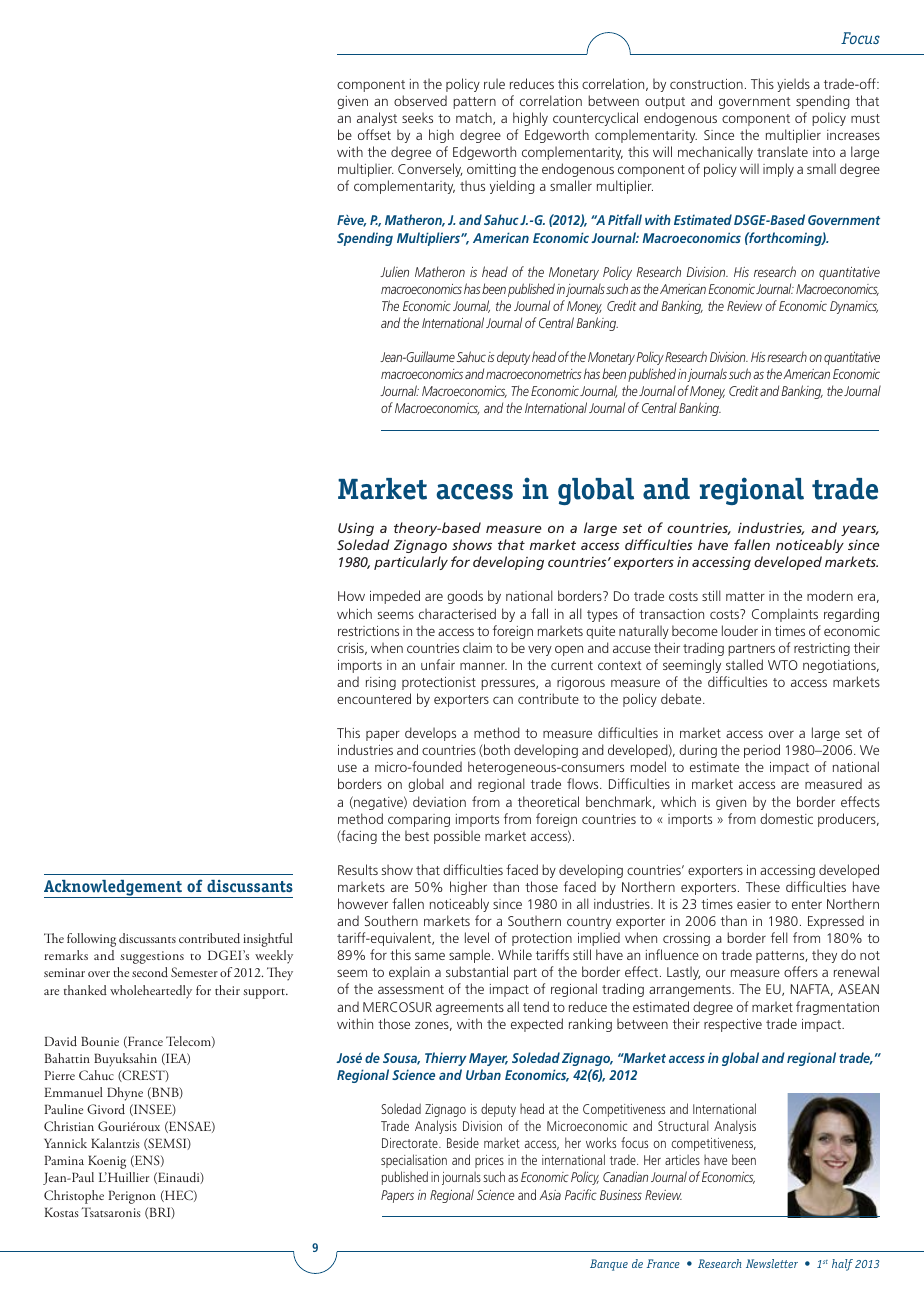  Describe the element at coordinates (356, 529) in the image. I see `Using` at that location.
